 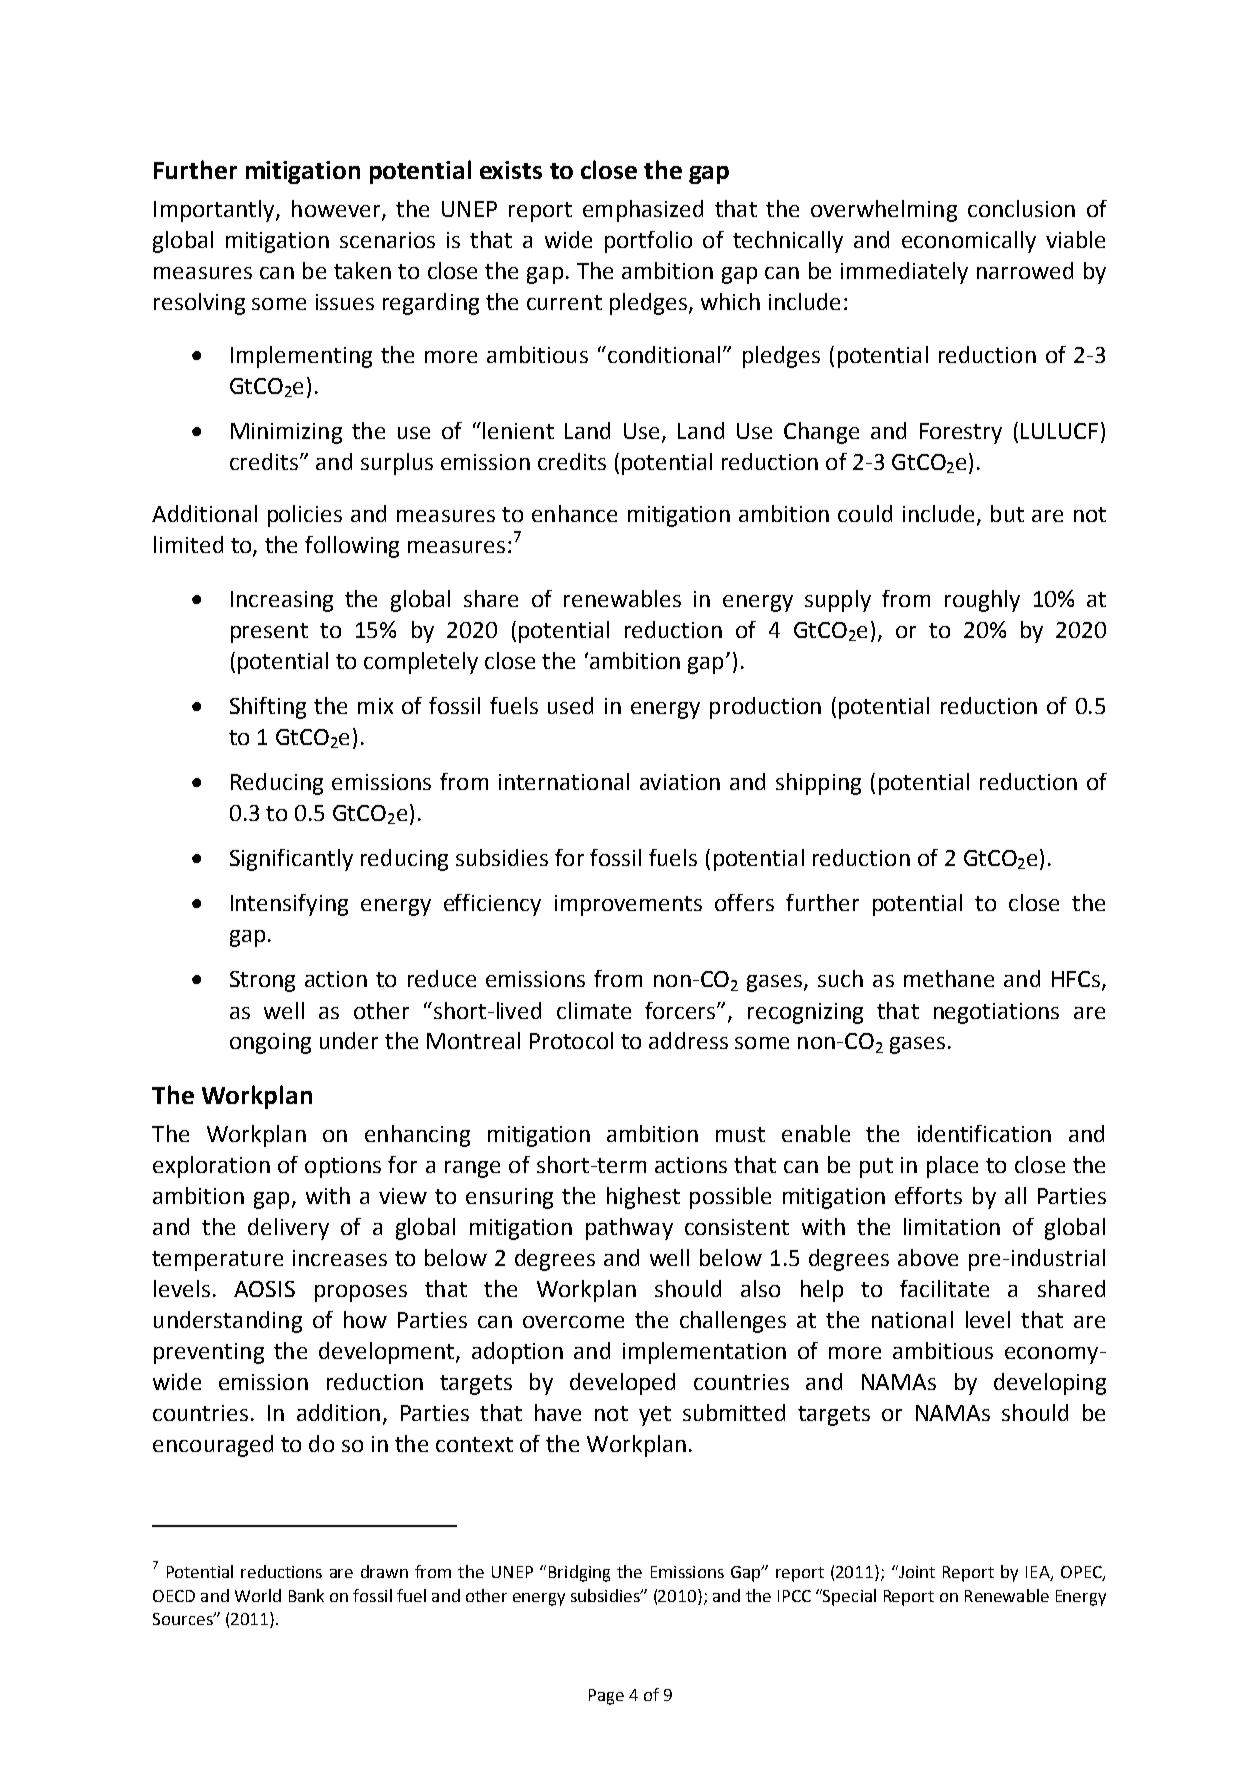 I want to click on however, so click(x=337, y=209).
